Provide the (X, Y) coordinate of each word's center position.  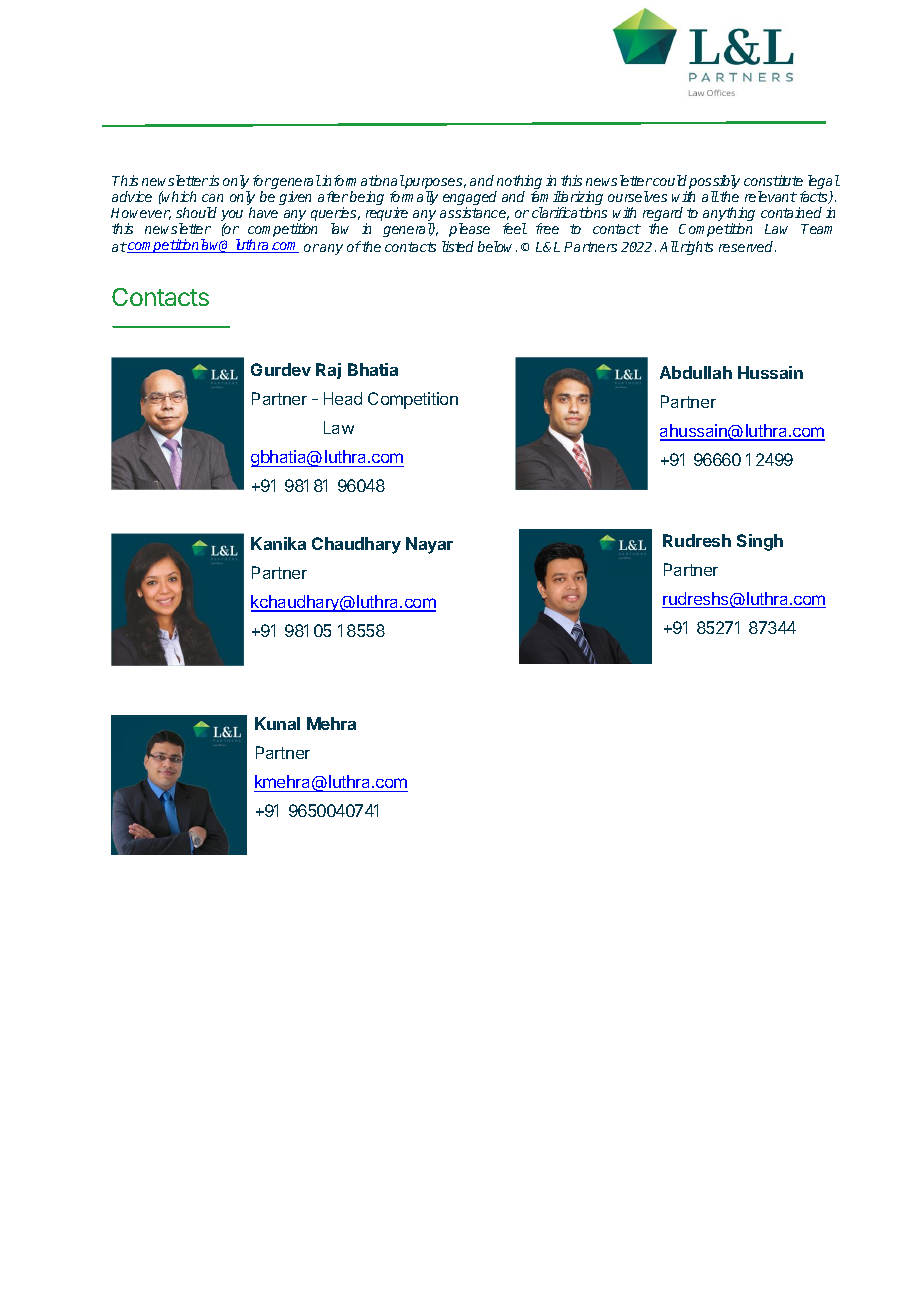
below (497, 246)
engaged (470, 199)
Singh (760, 542)
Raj (328, 371)
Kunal (277, 723)
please (469, 230)
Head (343, 398)
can (212, 198)
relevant (771, 196)
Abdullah (696, 372)
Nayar (429, 545)
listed (458, 246)
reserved (747, 246)
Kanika (278, 543)
